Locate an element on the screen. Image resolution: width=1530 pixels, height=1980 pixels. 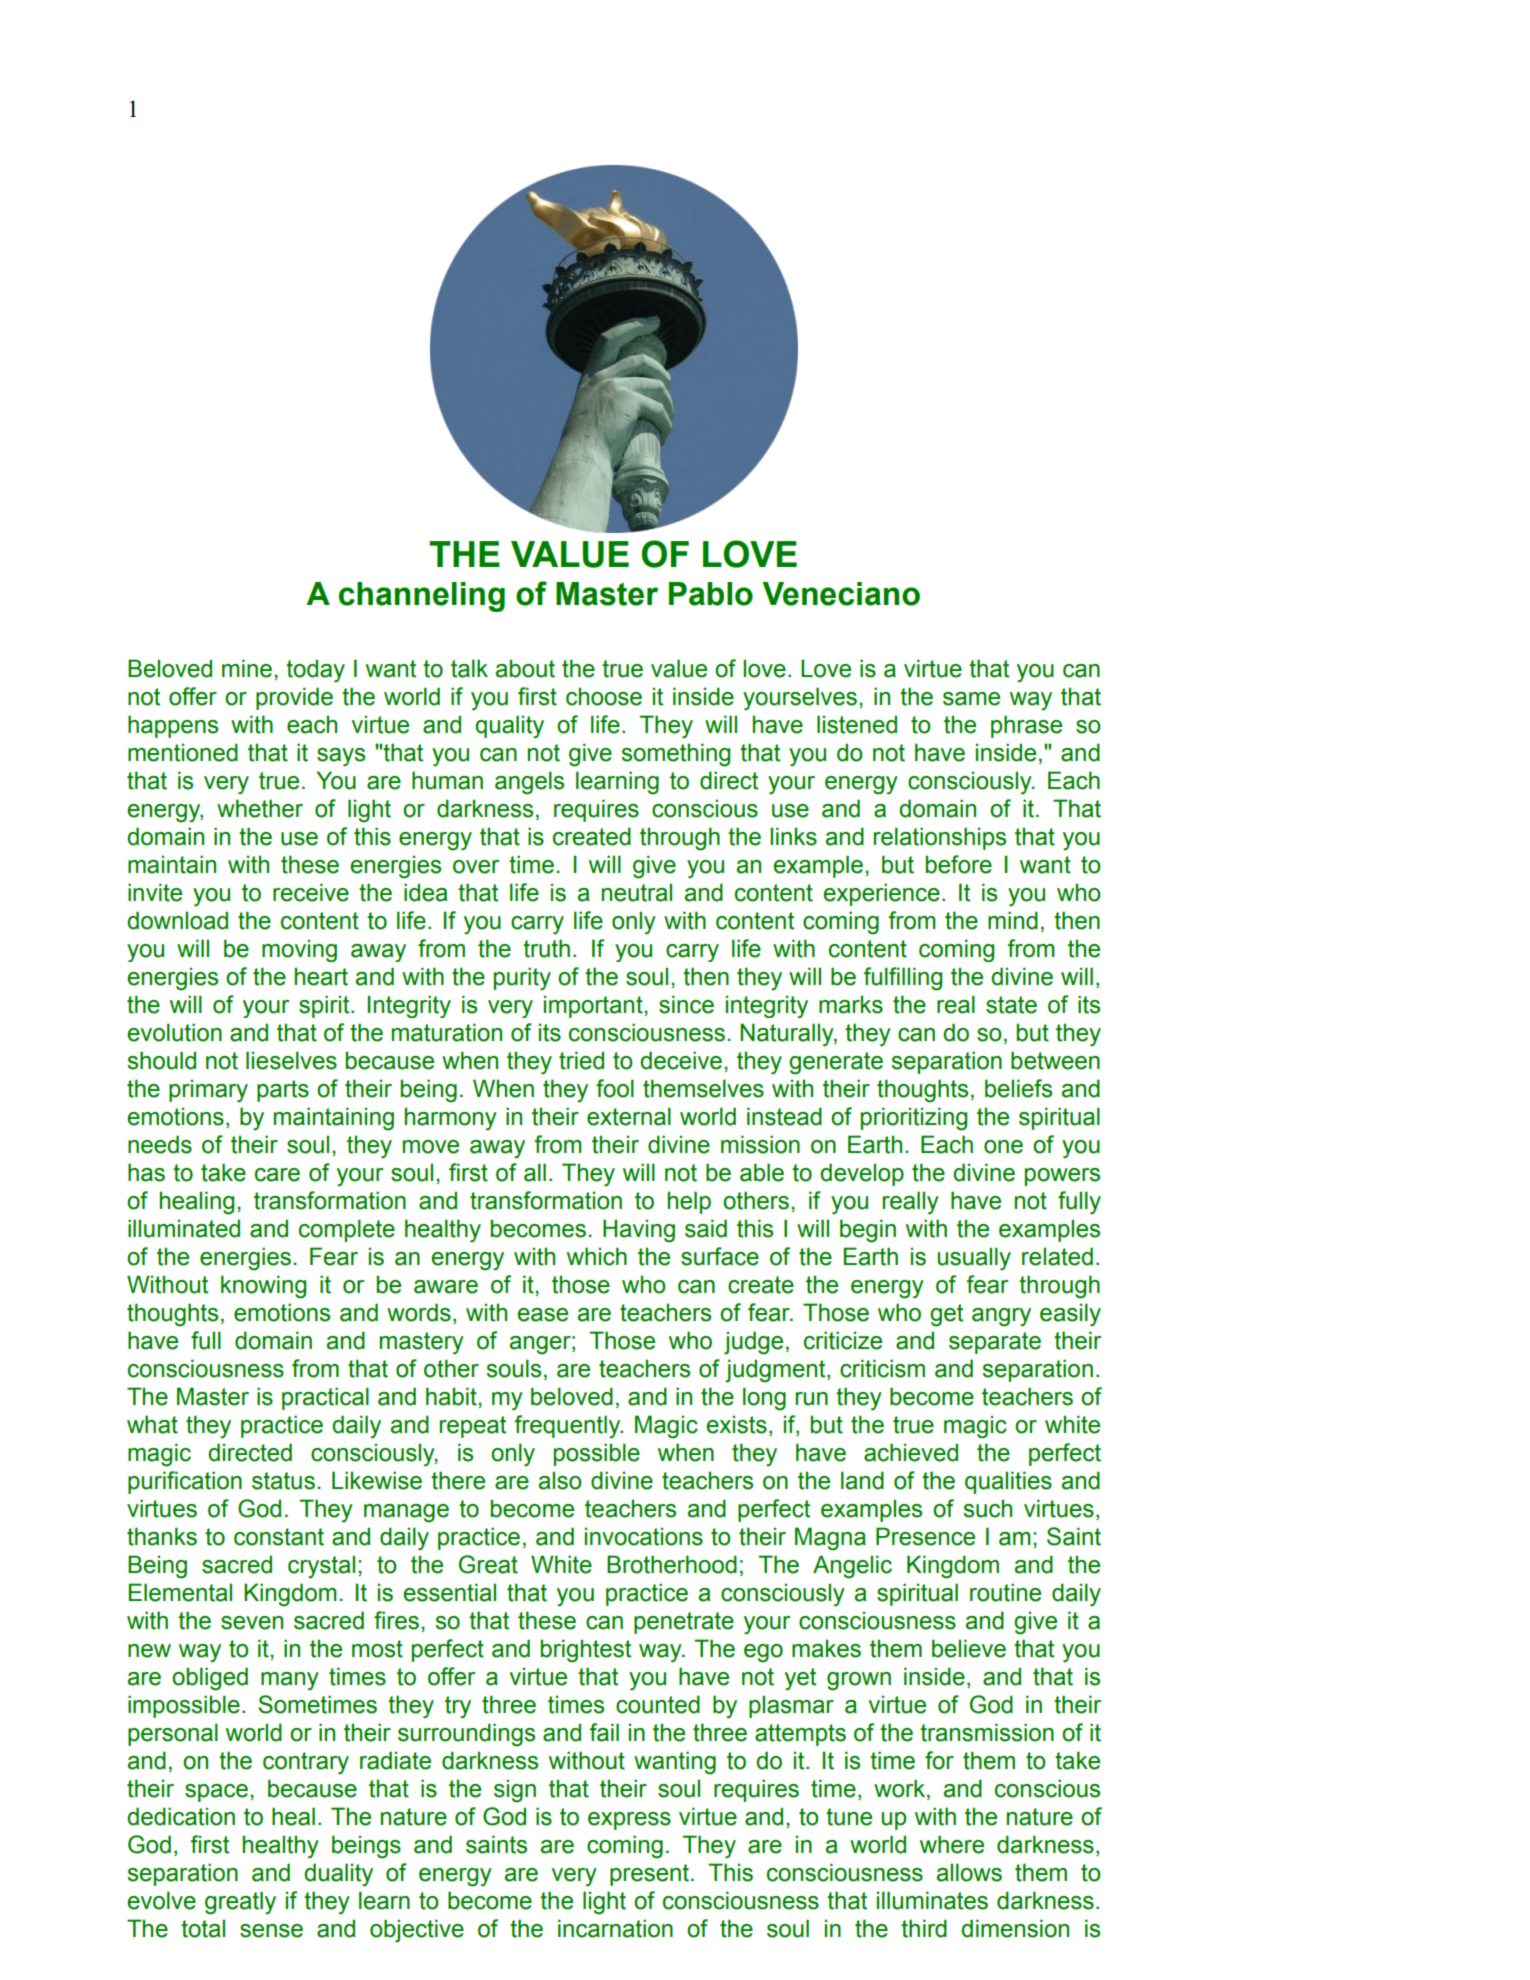
care is located at coordinates (277, 1175).
